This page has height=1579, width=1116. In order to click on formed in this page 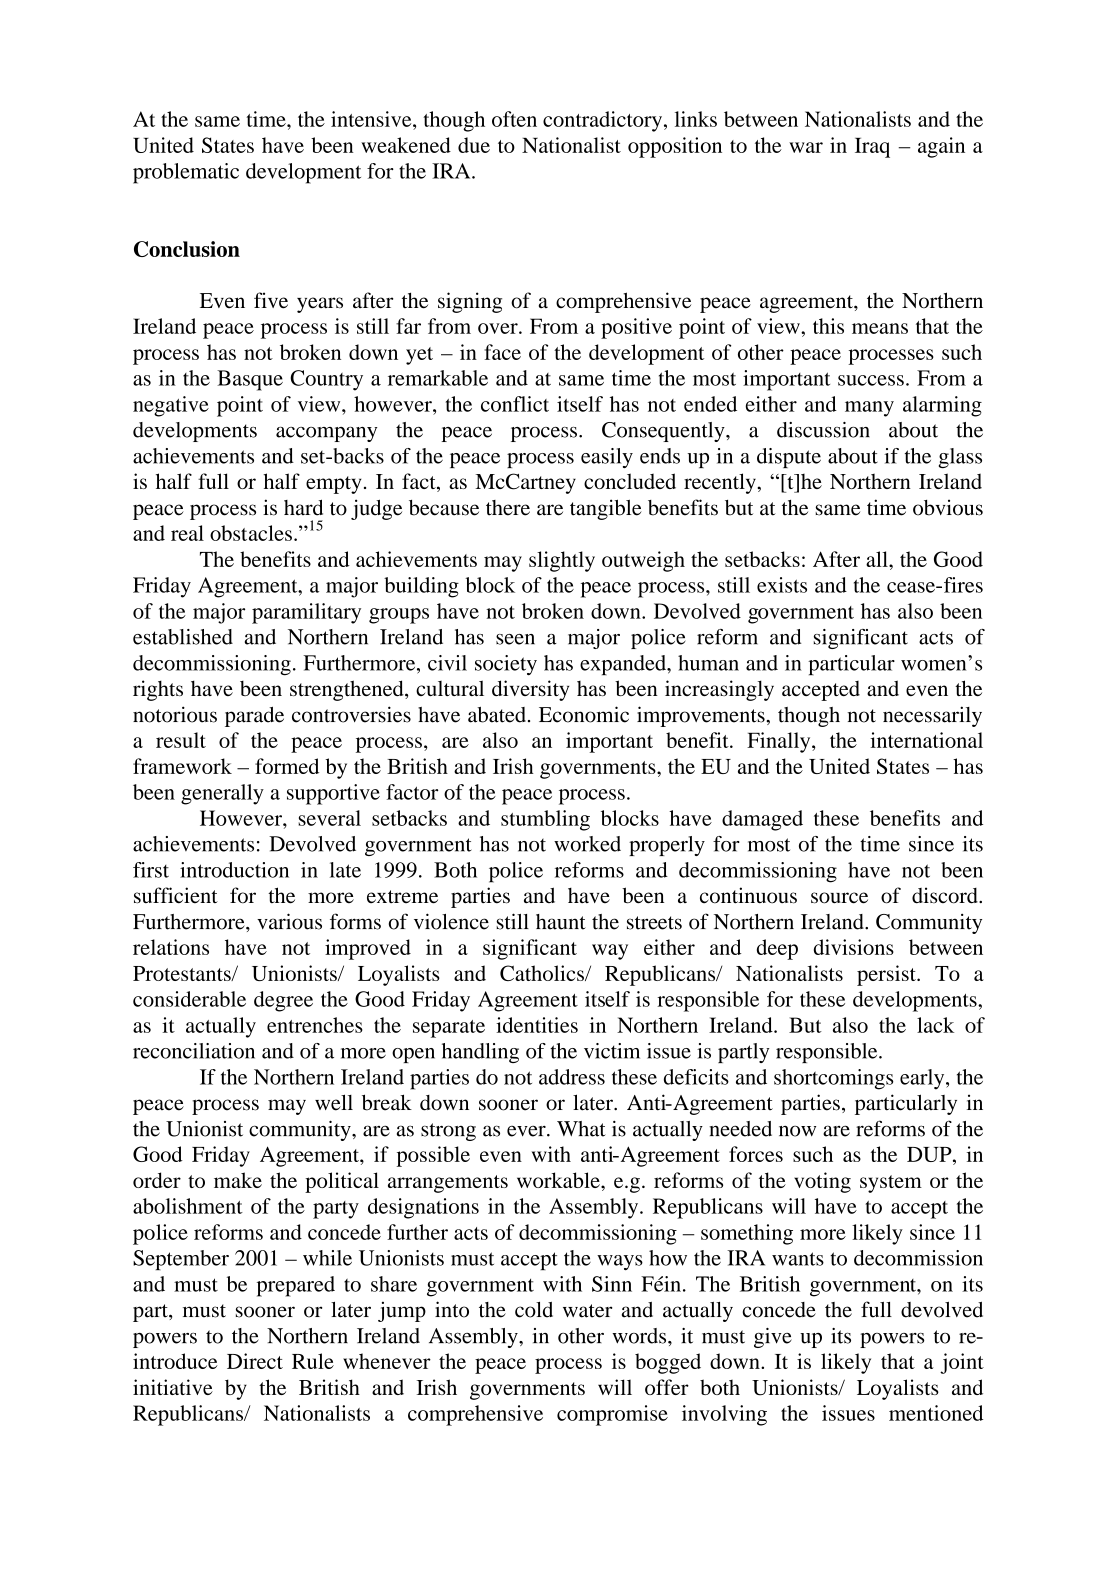, I will do `click(287, 766)`.
